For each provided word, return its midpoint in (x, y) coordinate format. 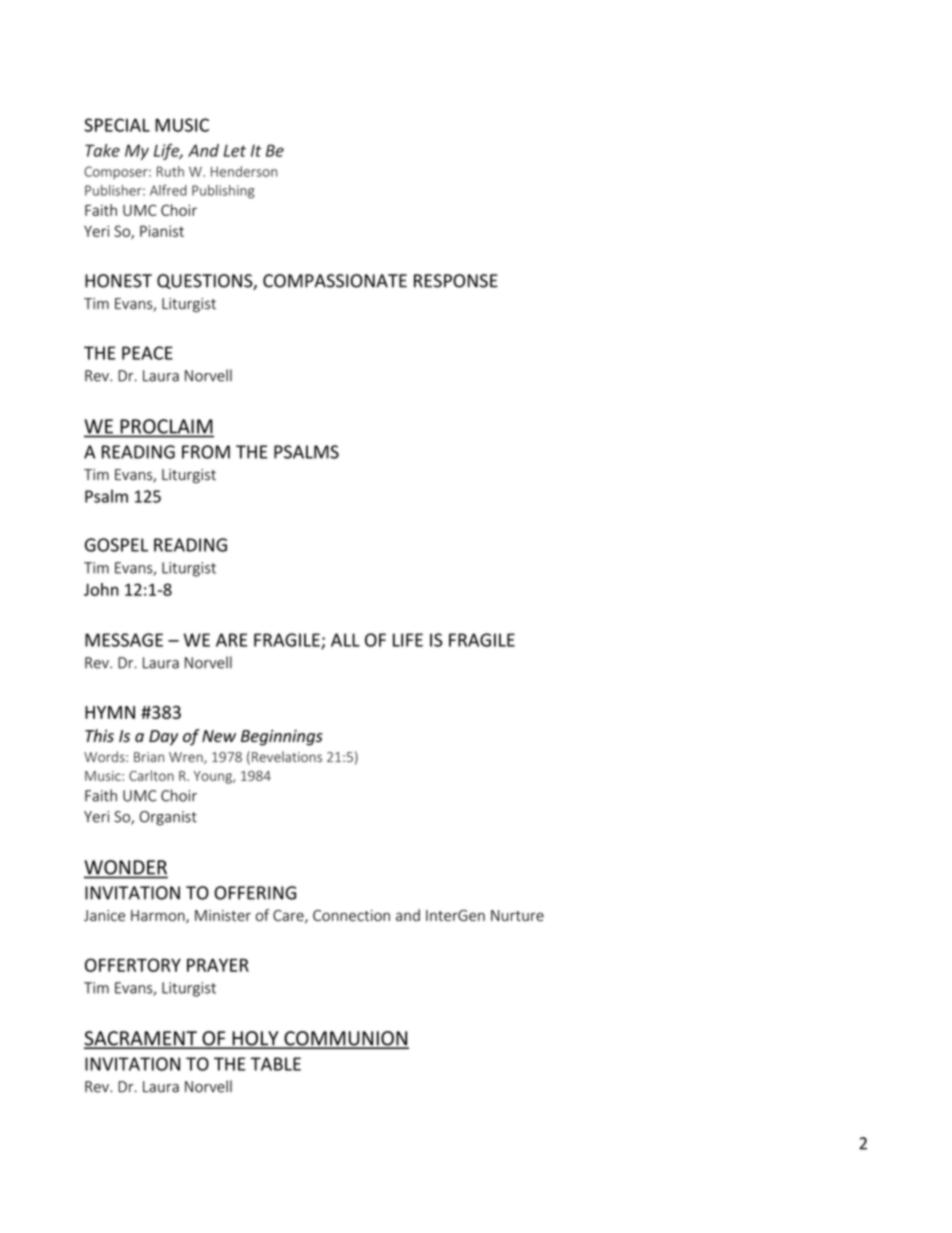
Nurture (517, 915)
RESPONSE (456, 281)
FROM (206, 452)
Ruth (170, 171)
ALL (345, 640)
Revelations (287, 756)
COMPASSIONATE (335, 281)
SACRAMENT (141, 1039)
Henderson (244, 171)
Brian (149, 757)
